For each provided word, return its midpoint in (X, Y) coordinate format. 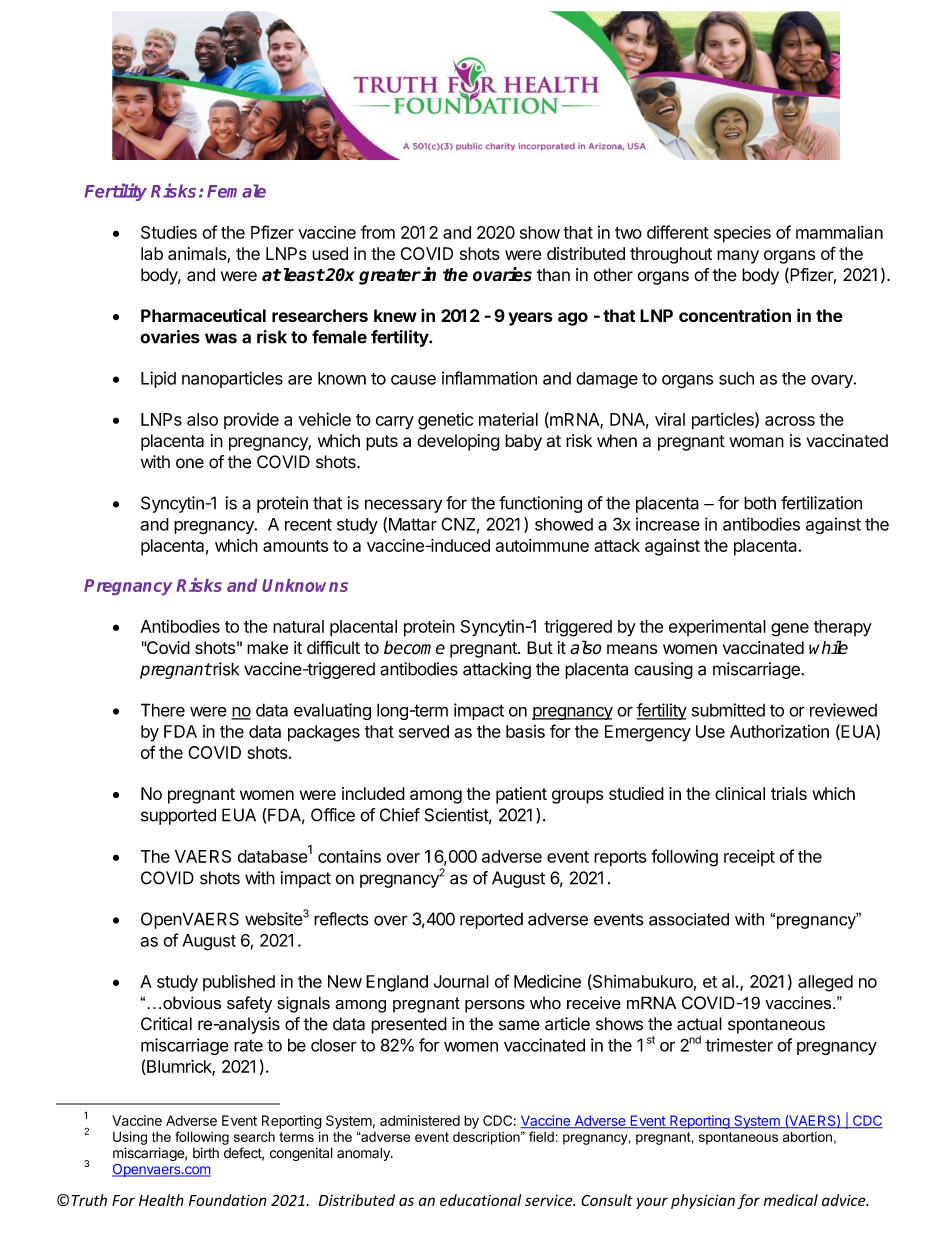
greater (390, 277)
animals (198, 255)
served (424, 731)
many (738, 257)
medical (791, 1200)
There (163, 710)
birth (206, 1153)
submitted (728, 710)
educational (480, 1200)
